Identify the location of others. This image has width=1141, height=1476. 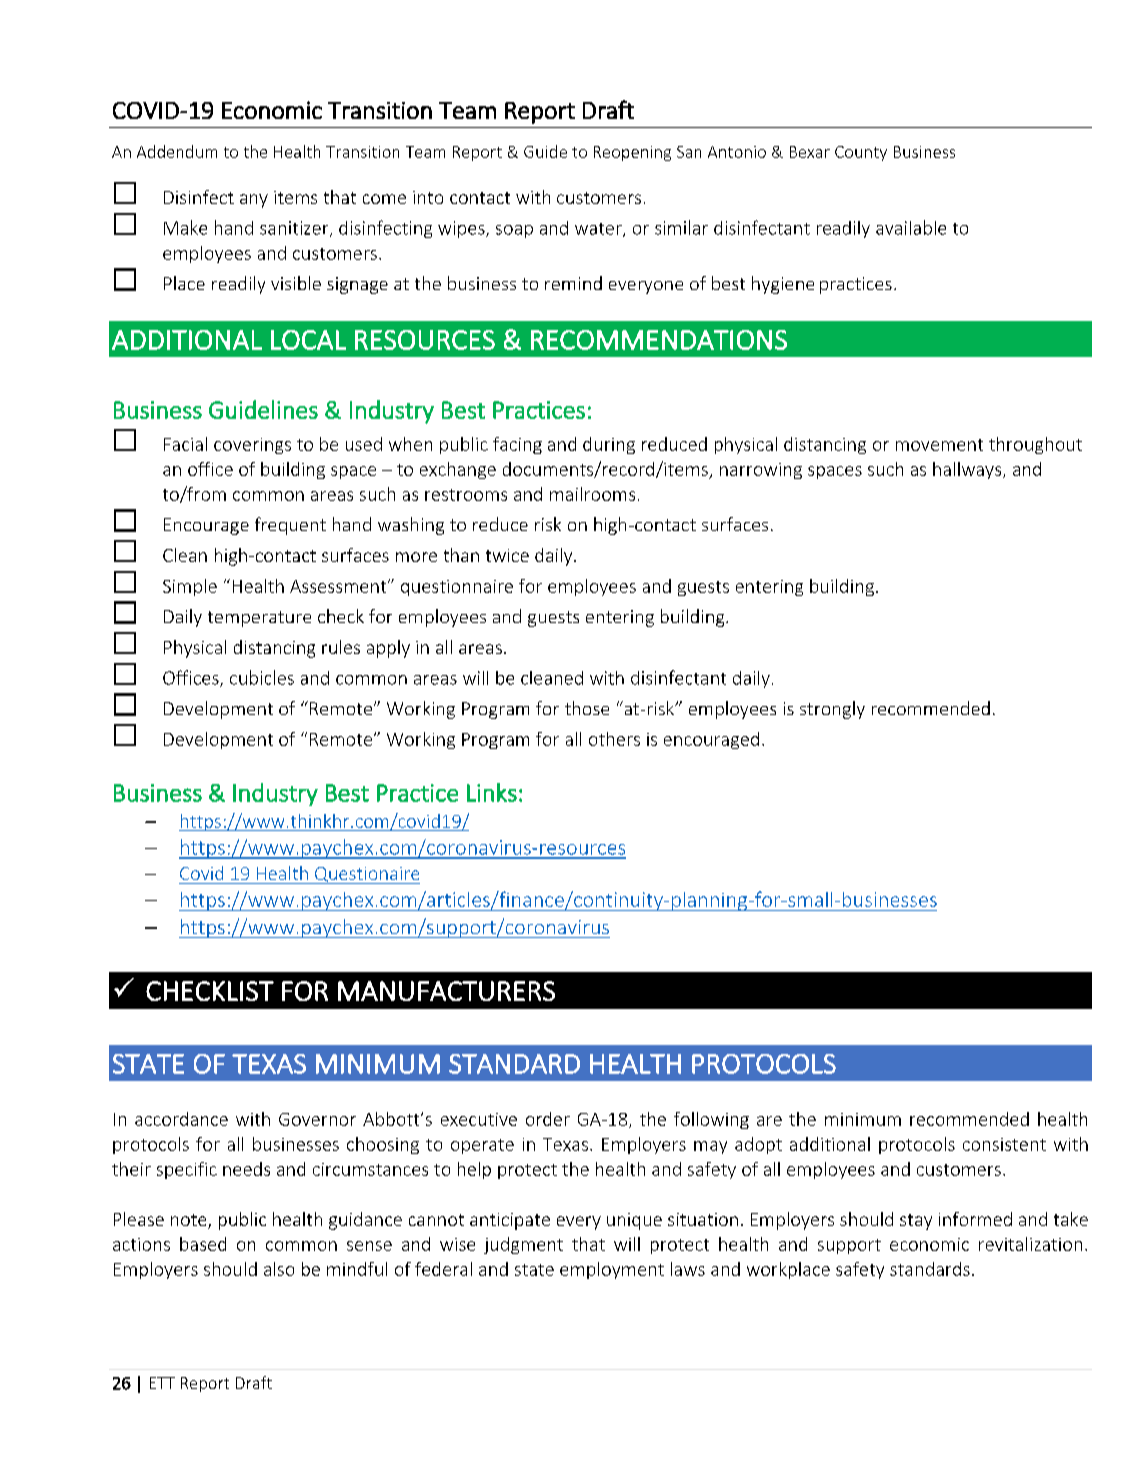
(614, 739).
